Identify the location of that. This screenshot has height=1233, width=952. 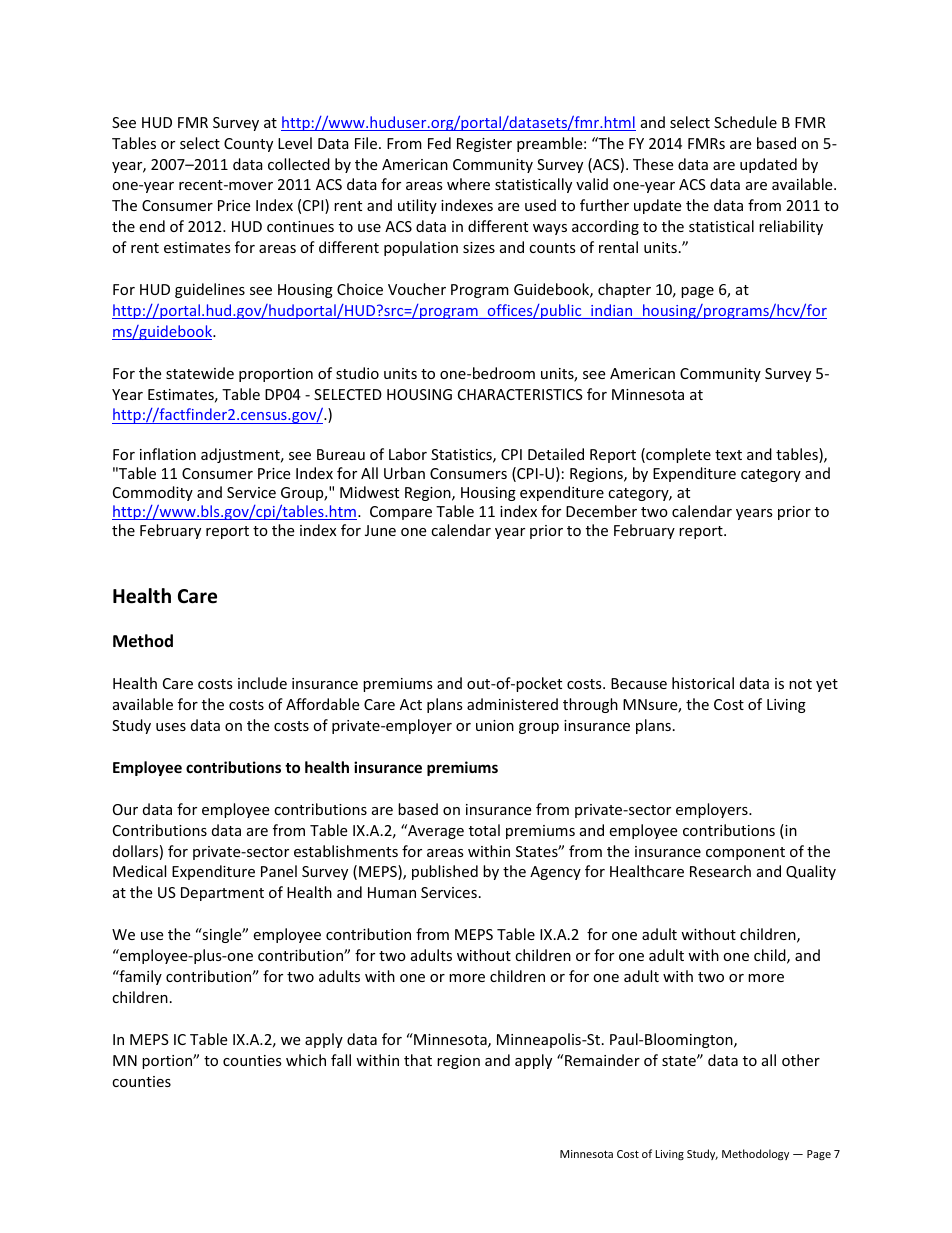
(418, 1060).
